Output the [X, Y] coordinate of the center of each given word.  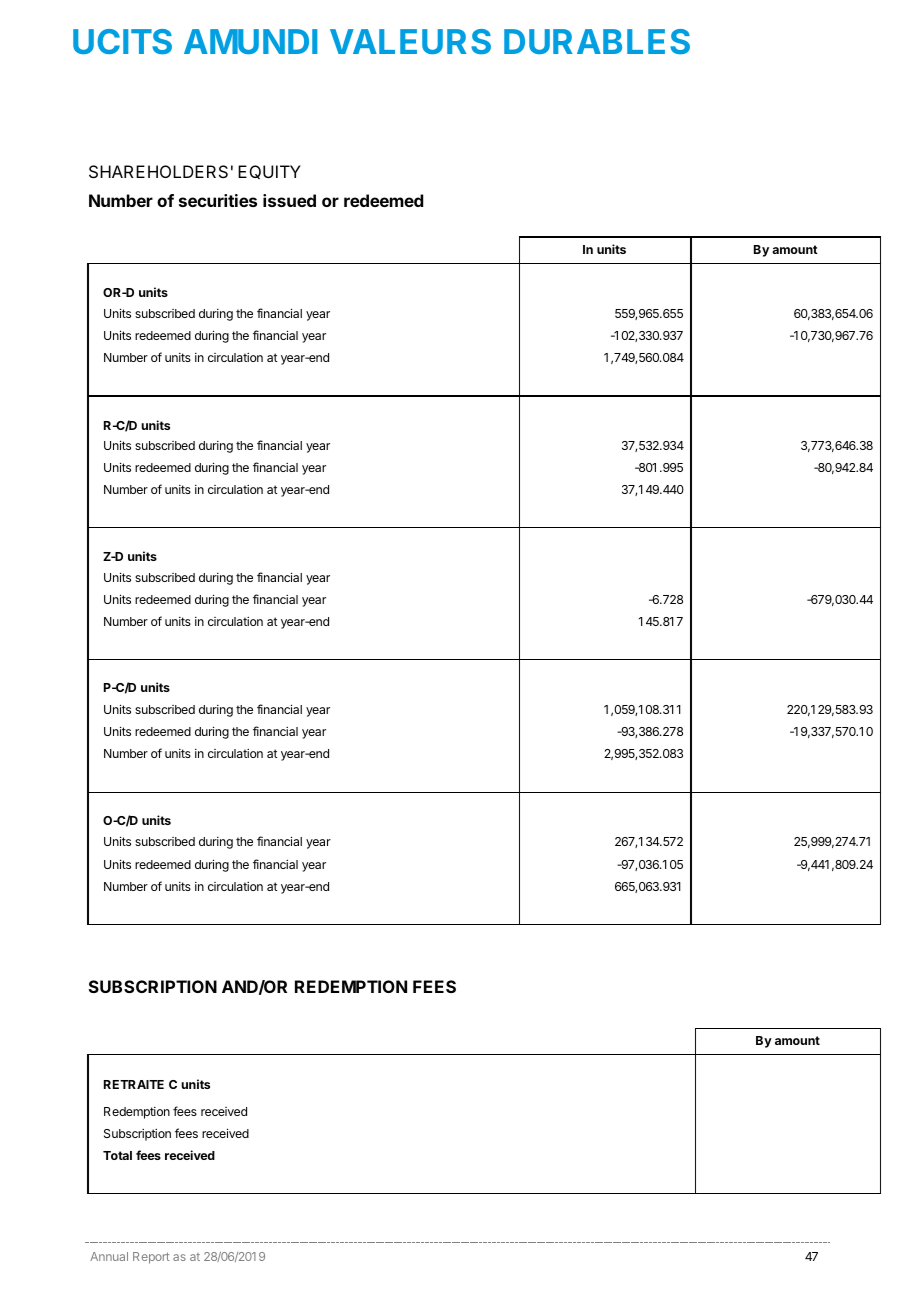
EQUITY [269, 172]
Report [151, 1258]
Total [117, 1155]
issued [289, 200]
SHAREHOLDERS [158, 171]
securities [218, 200]
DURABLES [597, 41]
